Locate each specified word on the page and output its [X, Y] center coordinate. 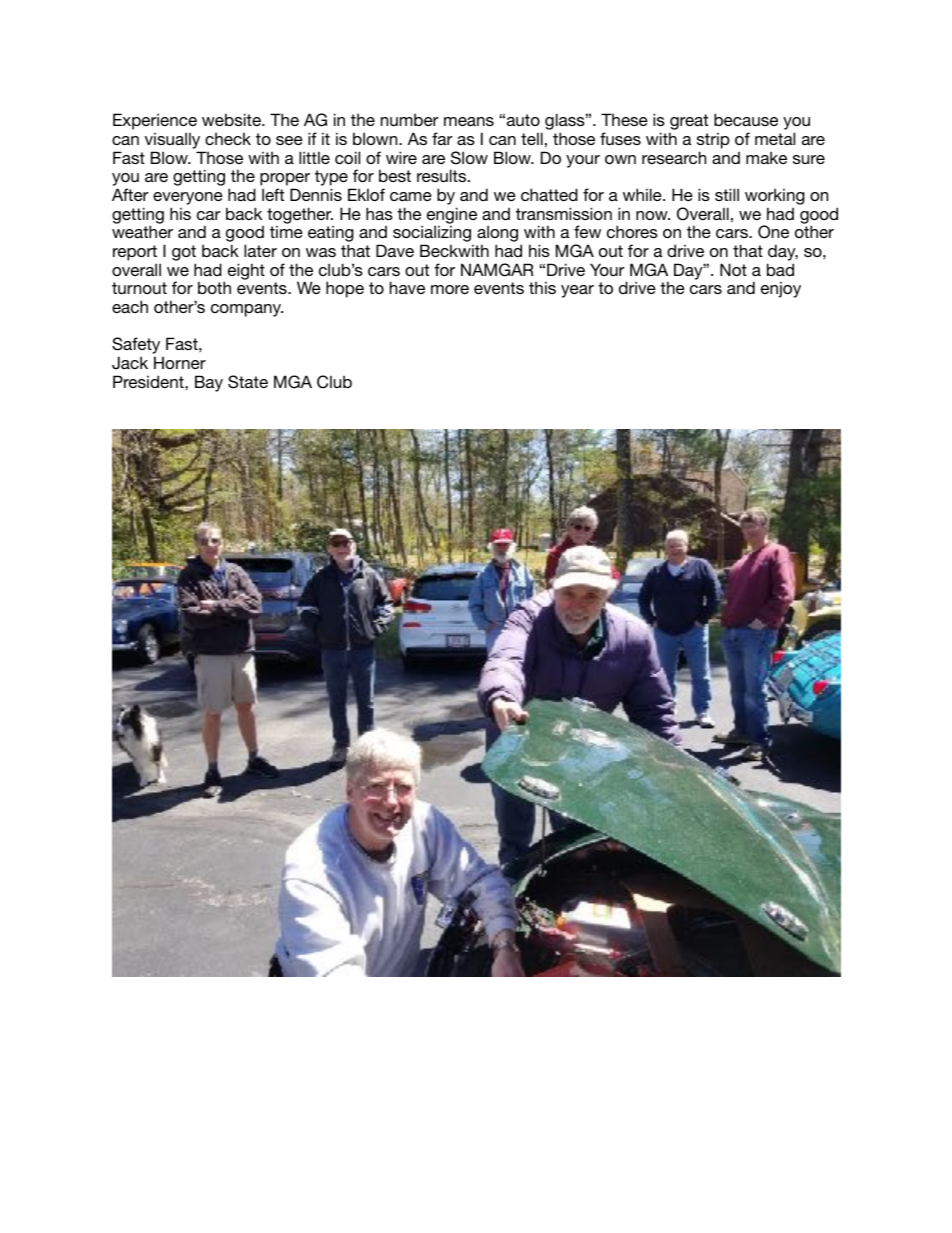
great [688, 123]
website [232, 119]
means [469, 121]
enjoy [781, 289]
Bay [209, 383]
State [248, 382]
